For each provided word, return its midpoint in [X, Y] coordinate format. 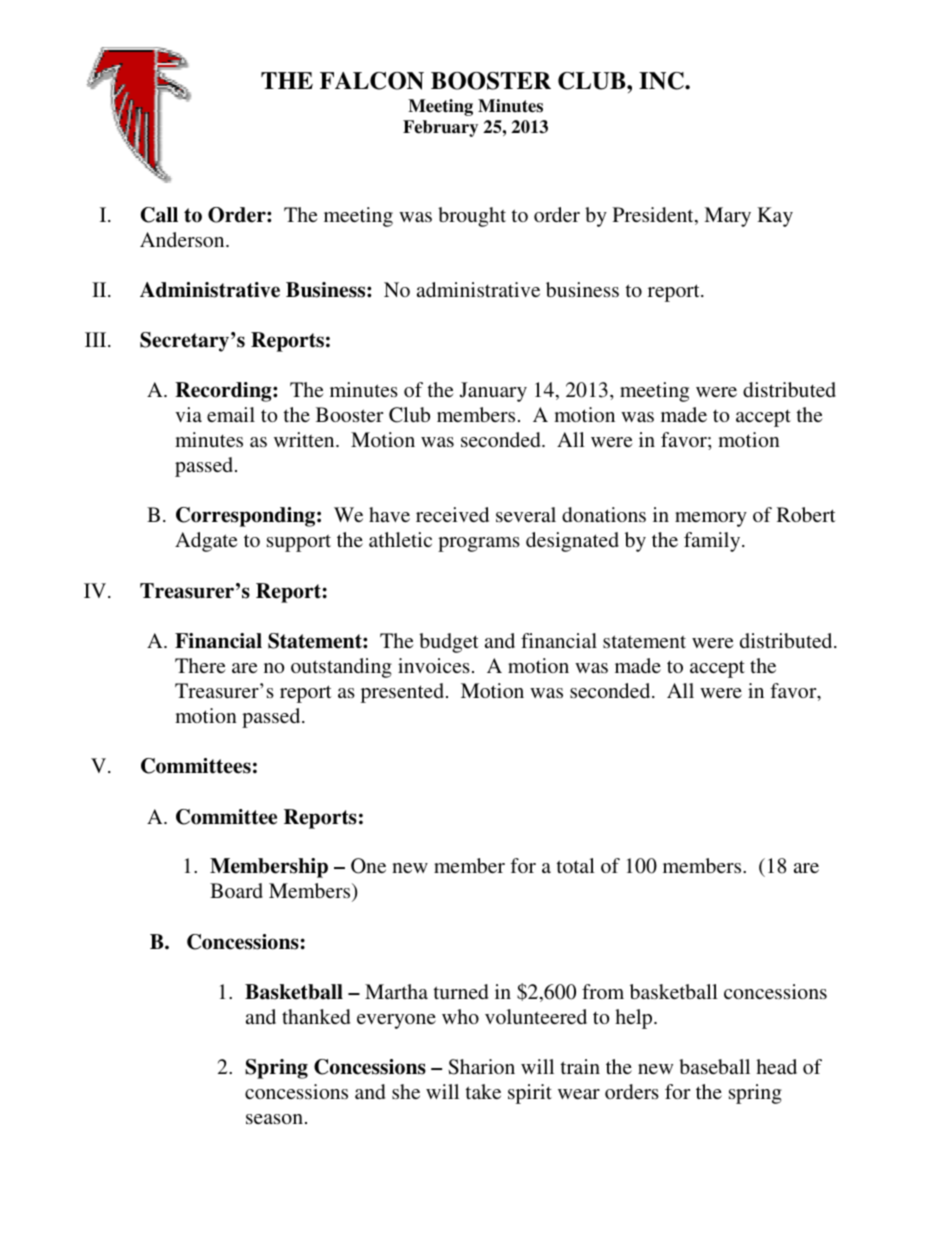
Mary [727, 217]
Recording [224, 392]
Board [236, 890]
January [493, 392]
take [483, 1091]
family [713, 542]
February [440, 128]
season [274, 1119]
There [200, 665]
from [603, 991]
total [576, 865]
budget [449, 643]
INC [662, 81]
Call [159, 215]
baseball [714, 1066]
